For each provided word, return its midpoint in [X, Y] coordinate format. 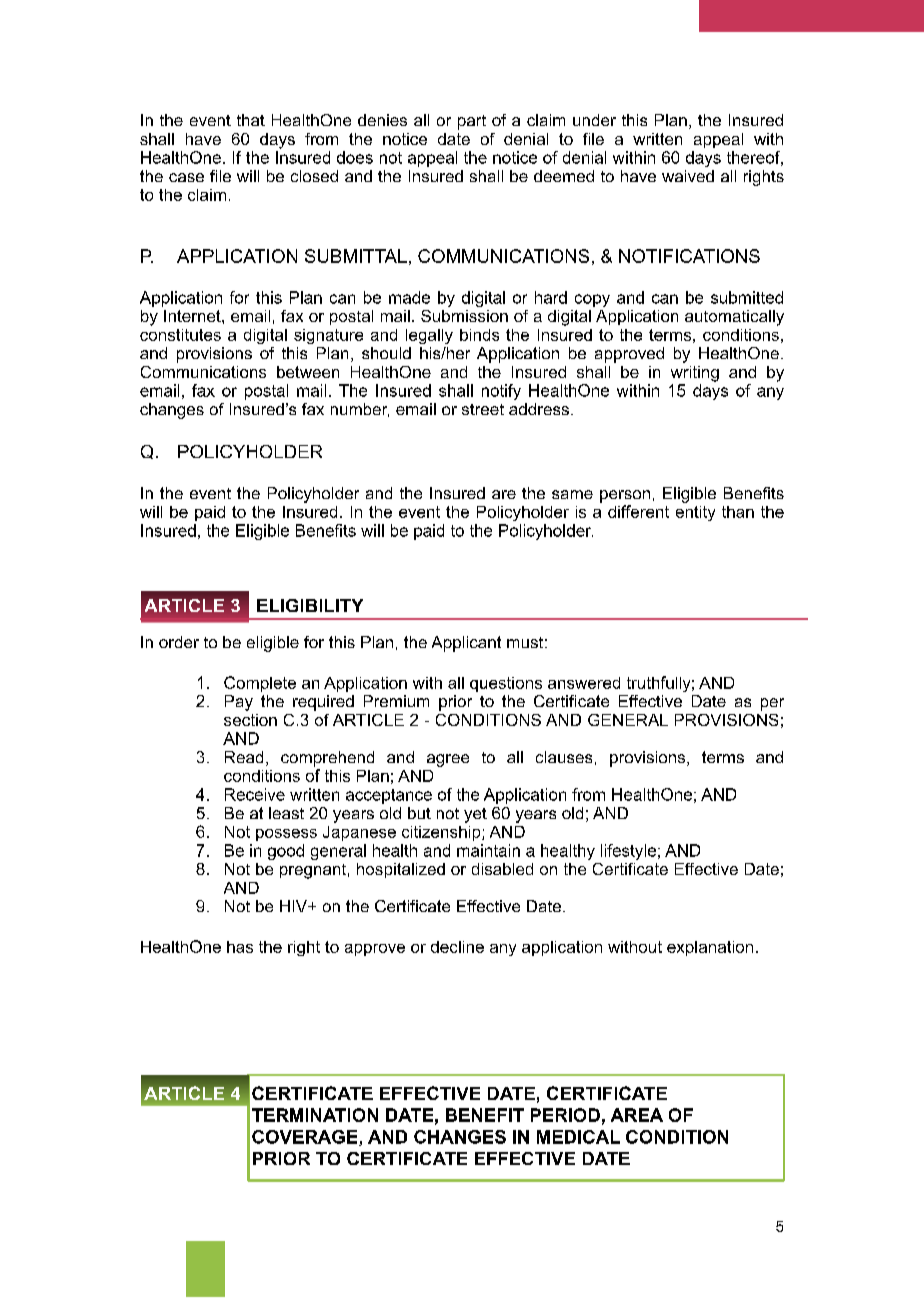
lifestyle [628, 852]
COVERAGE [306, 1138]
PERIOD [565, 1115]
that [251, 120]
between [308, 372]
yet [475, 815]
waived [688, 176]
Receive [255, 794]
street [483, 409]
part [472, 122]
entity [695, 513]
